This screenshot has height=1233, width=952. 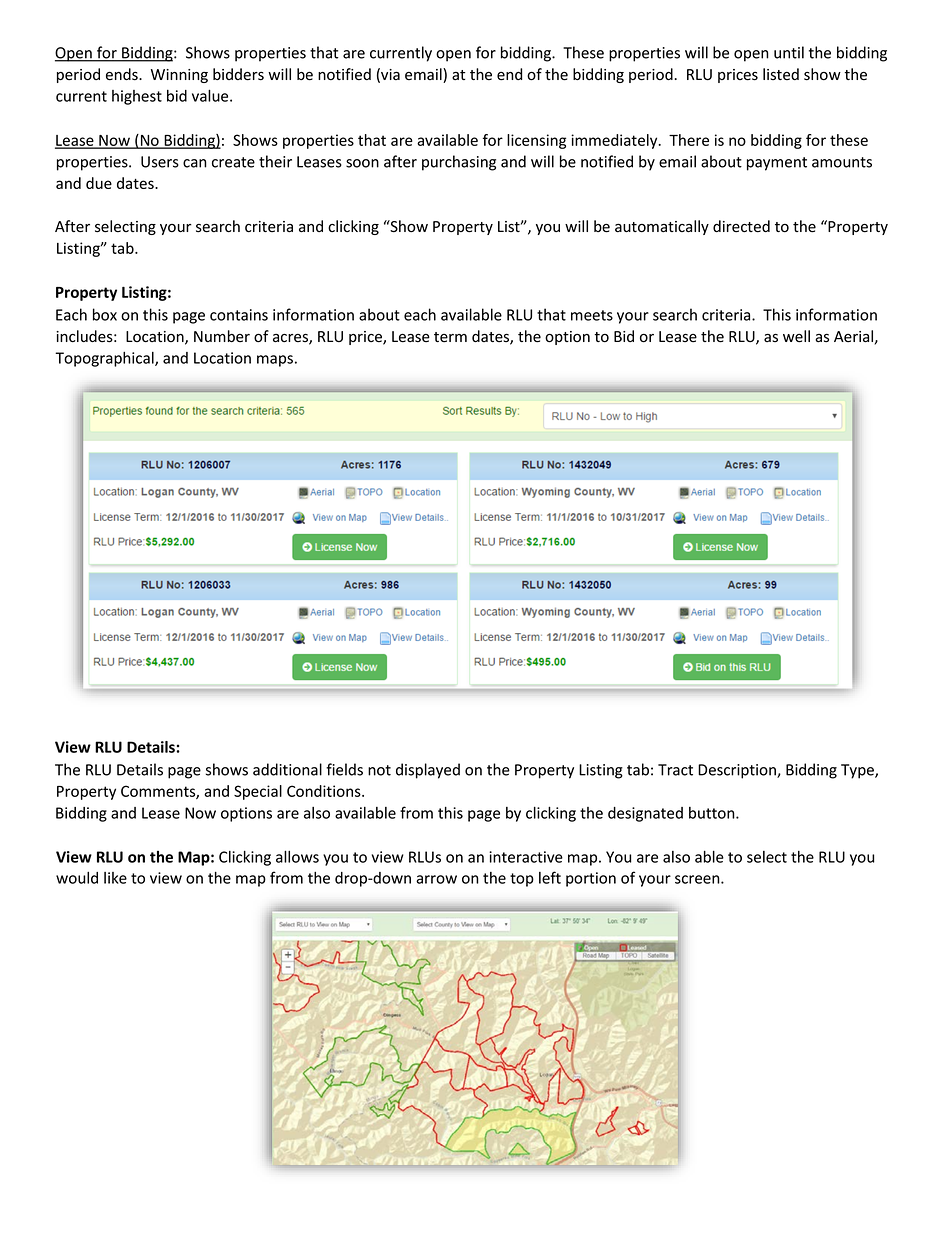 What do you see at coordinates (450, 337) in the screenshot?
I see `term` at bounding box center [450, 337].
